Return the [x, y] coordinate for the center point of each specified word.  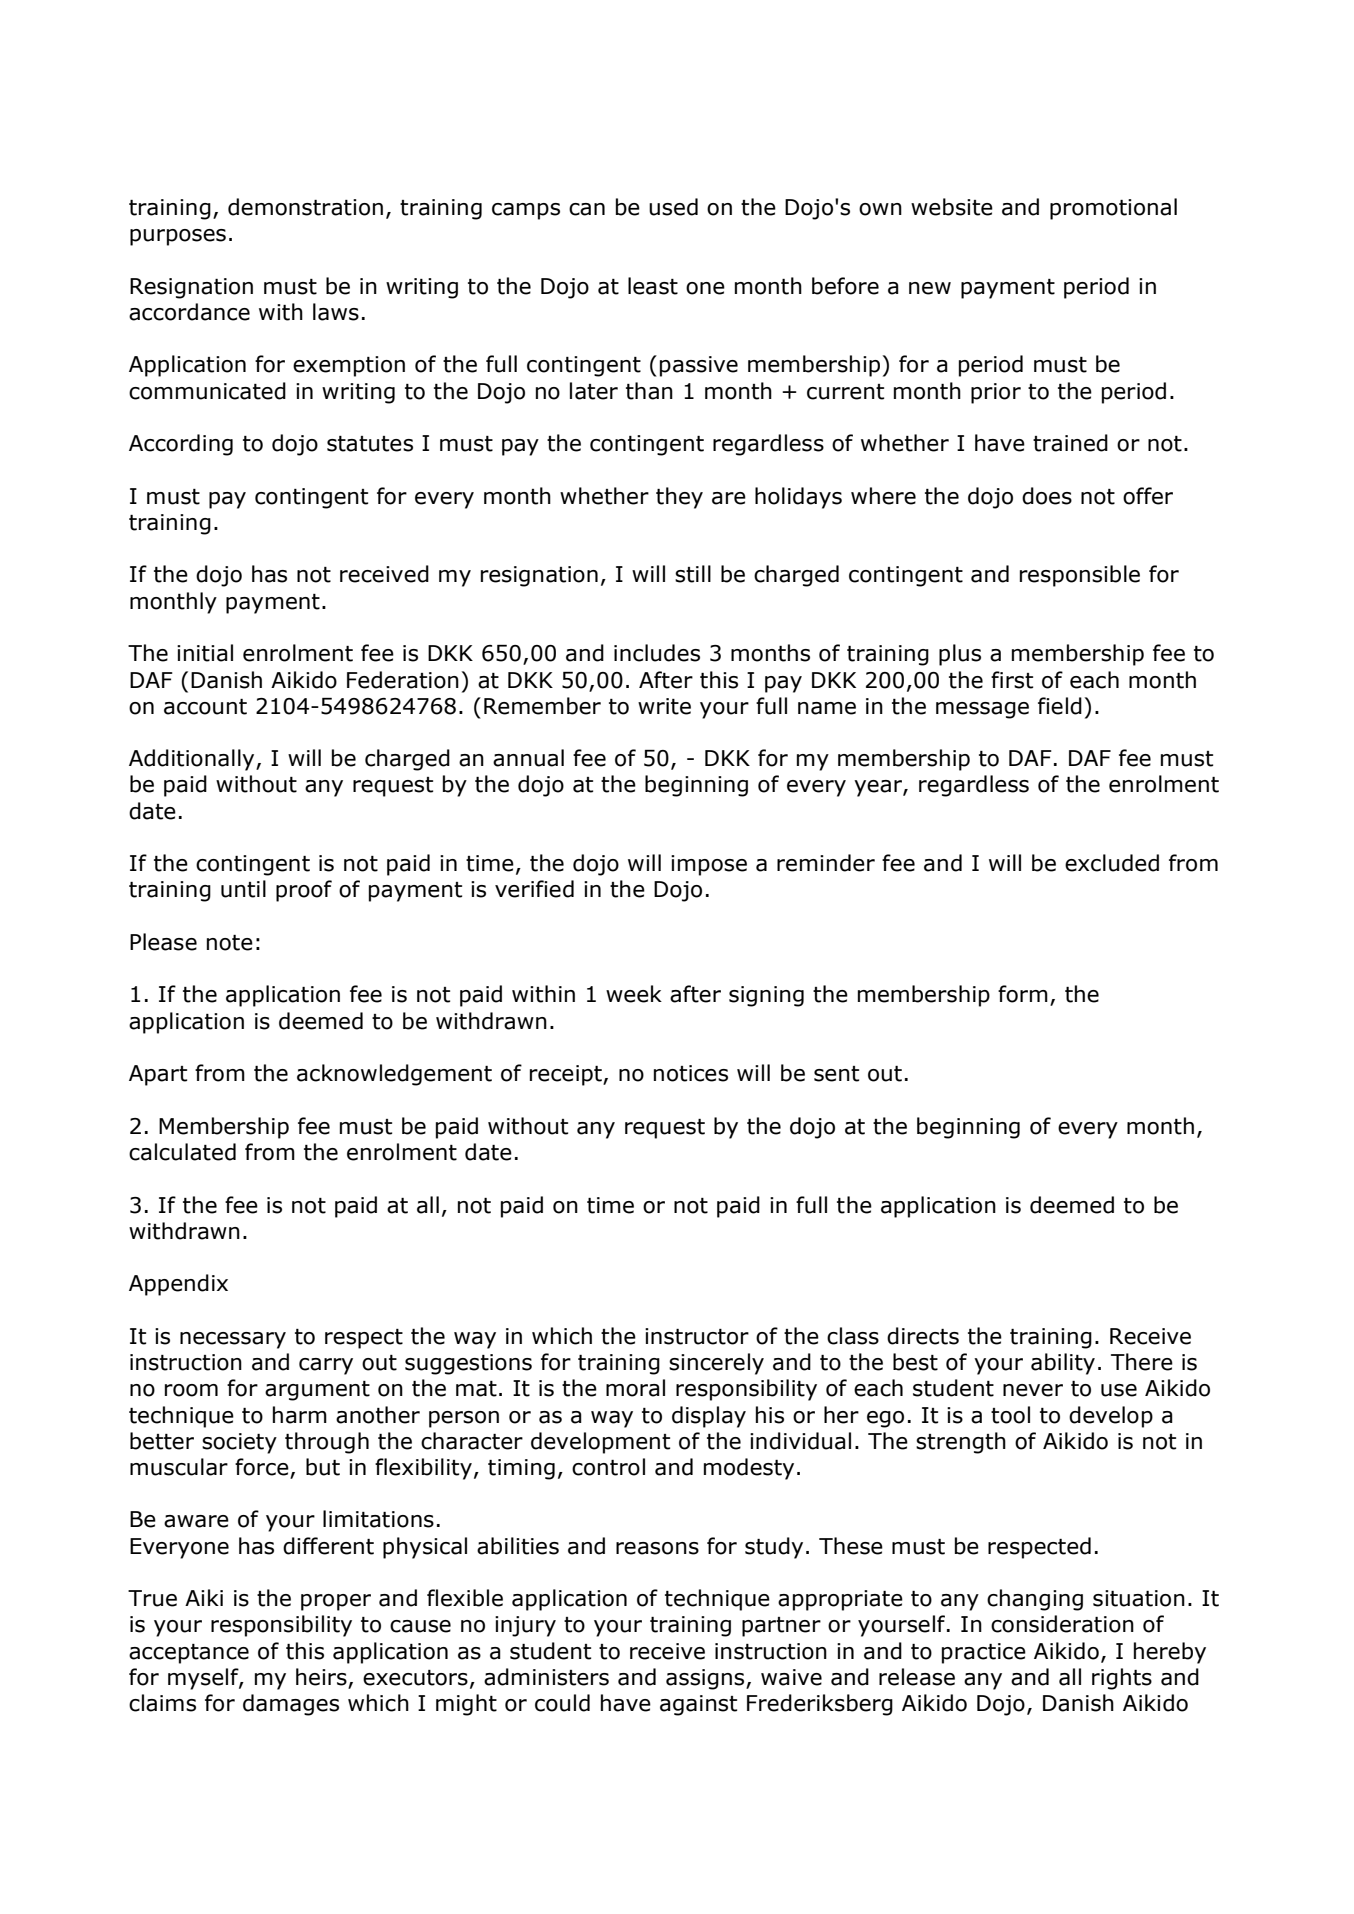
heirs [322, 1678]
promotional [1113, 209]
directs [923, 1336]
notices [691, 1073]
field [1060, 706]
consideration [1062, 1624]
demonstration [305, 207]
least [653, 286]
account [205, 707]
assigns [706, 1679]
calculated [182, 1152]
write [664, 706]
